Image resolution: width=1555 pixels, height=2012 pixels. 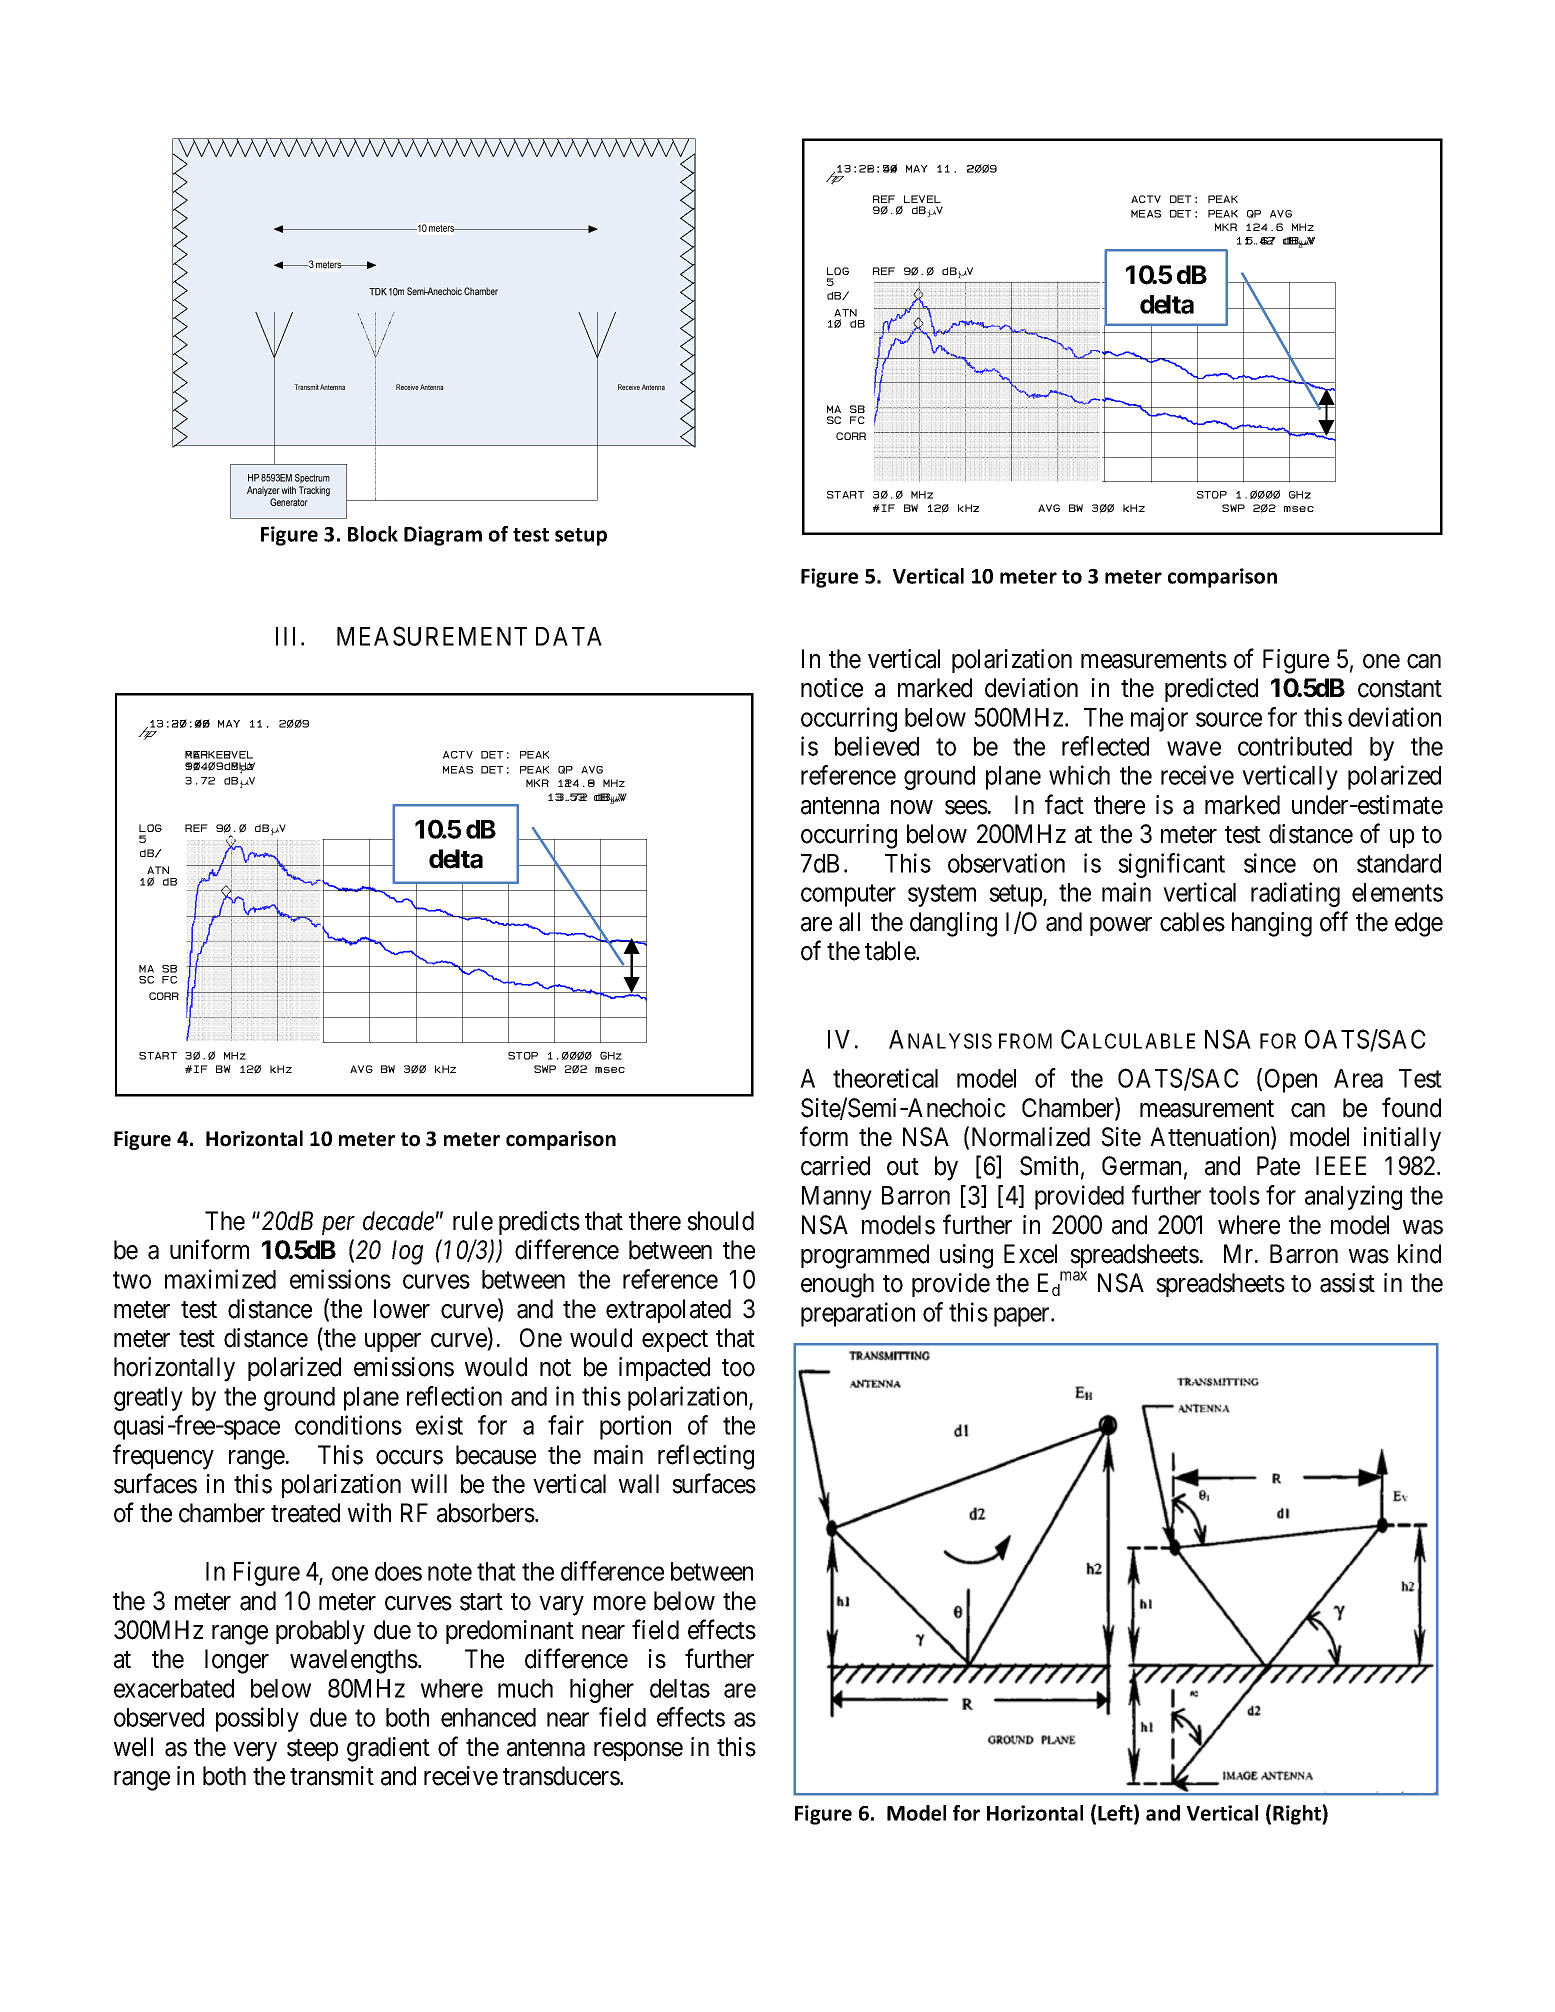 What do you see at coordinates (220, 1279) in the screenshot?
I see `maximized` at bounding box center [220, 1279].
